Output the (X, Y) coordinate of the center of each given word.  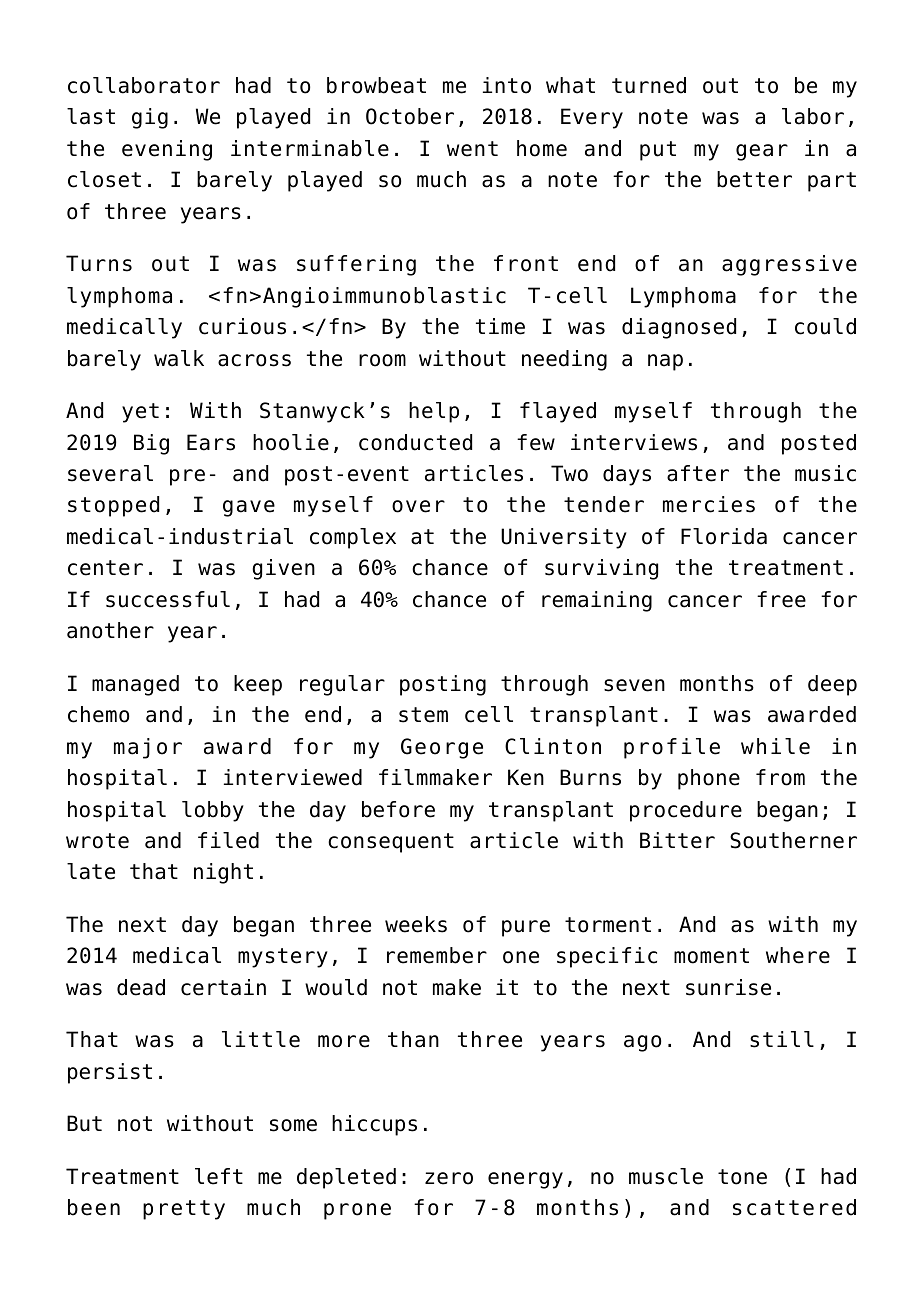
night (223, 873)
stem (423, 715)
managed (135, 685)
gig (150, 118)
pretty (184, 1210)
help (434, 412)
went (472, 149)
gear (762, 152)
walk (179, 358)
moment (711, 956)
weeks (416, 924)
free (781, 599)
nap (665, 362)
